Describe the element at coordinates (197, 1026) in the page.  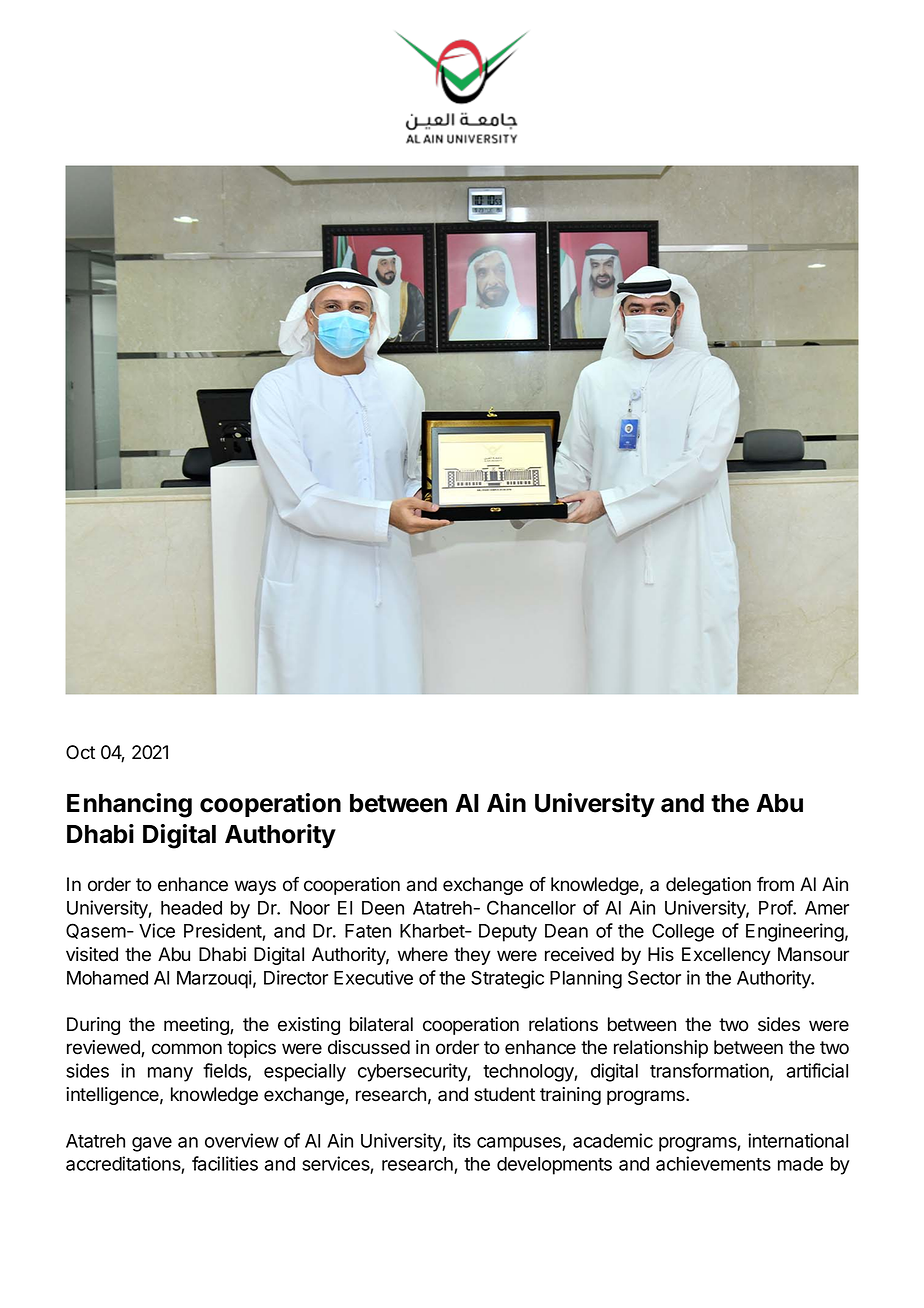
I see `meeting` at that location.
